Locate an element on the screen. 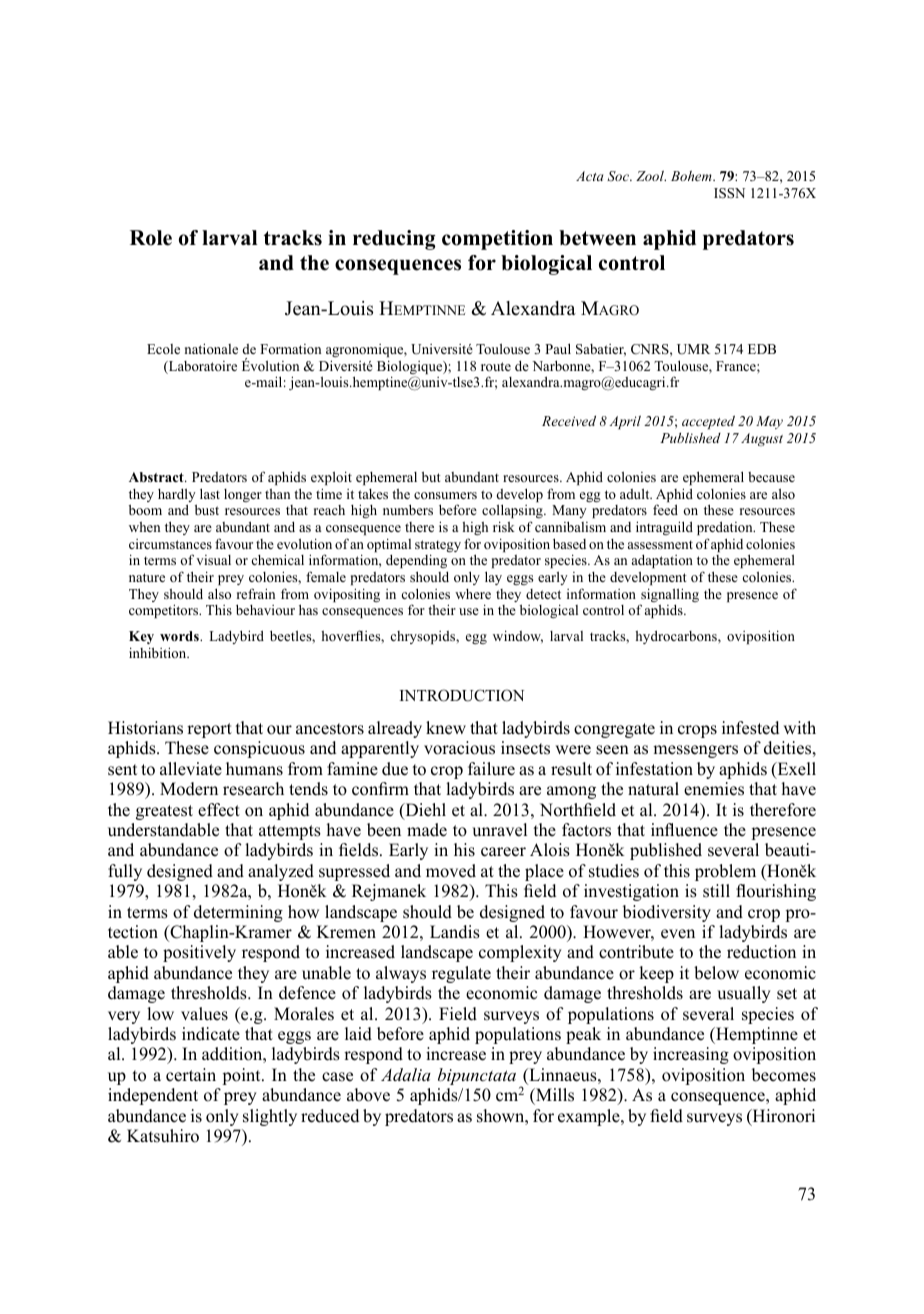 The width and height of the screenshot is (924, 1314). certain is located at coordinates (191, 1075).
